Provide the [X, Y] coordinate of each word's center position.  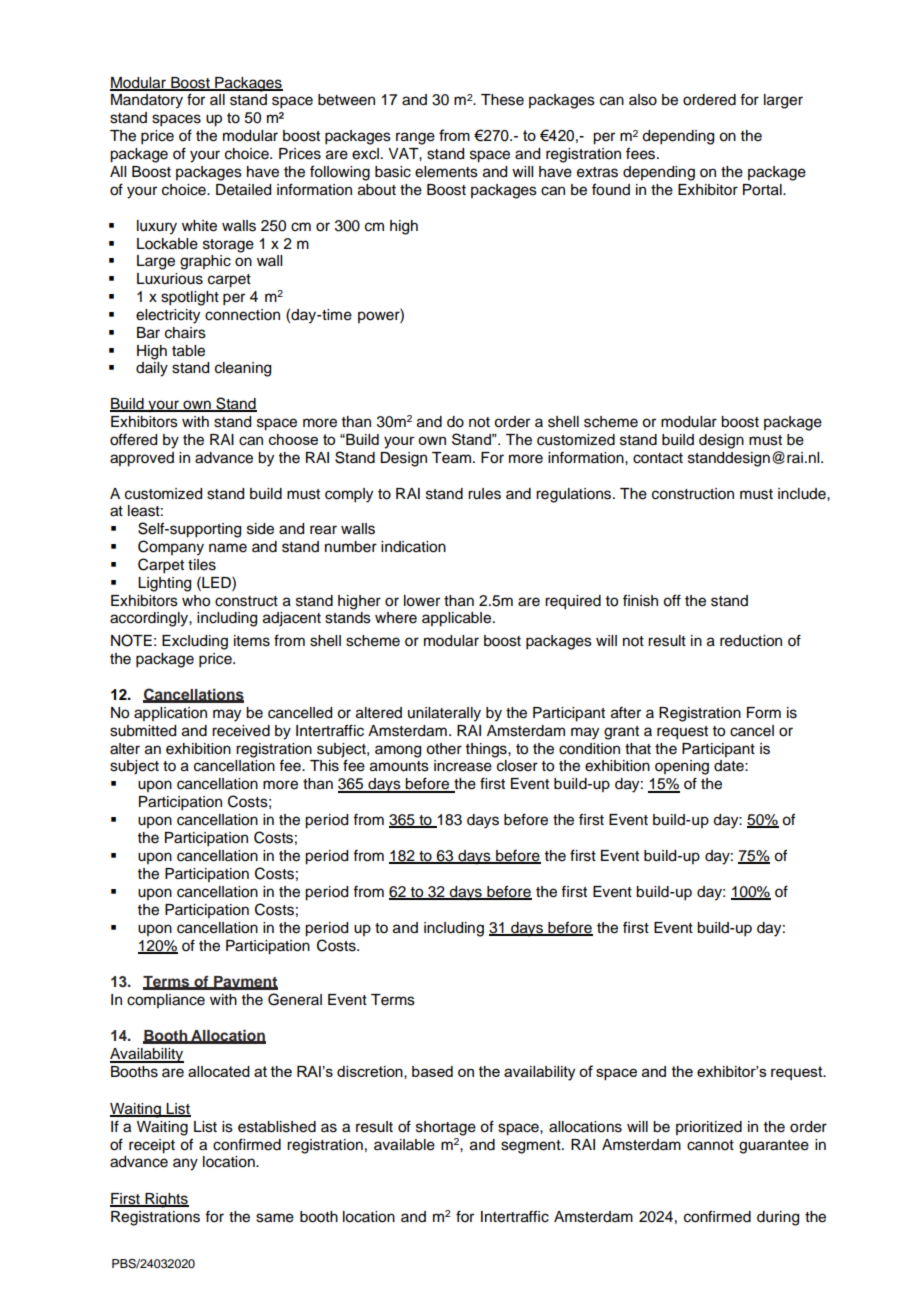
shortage [446, 1128]
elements [446, 172]
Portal [763, 190]
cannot [710, 1145]
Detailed [243, 190]
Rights [166, 1200]
